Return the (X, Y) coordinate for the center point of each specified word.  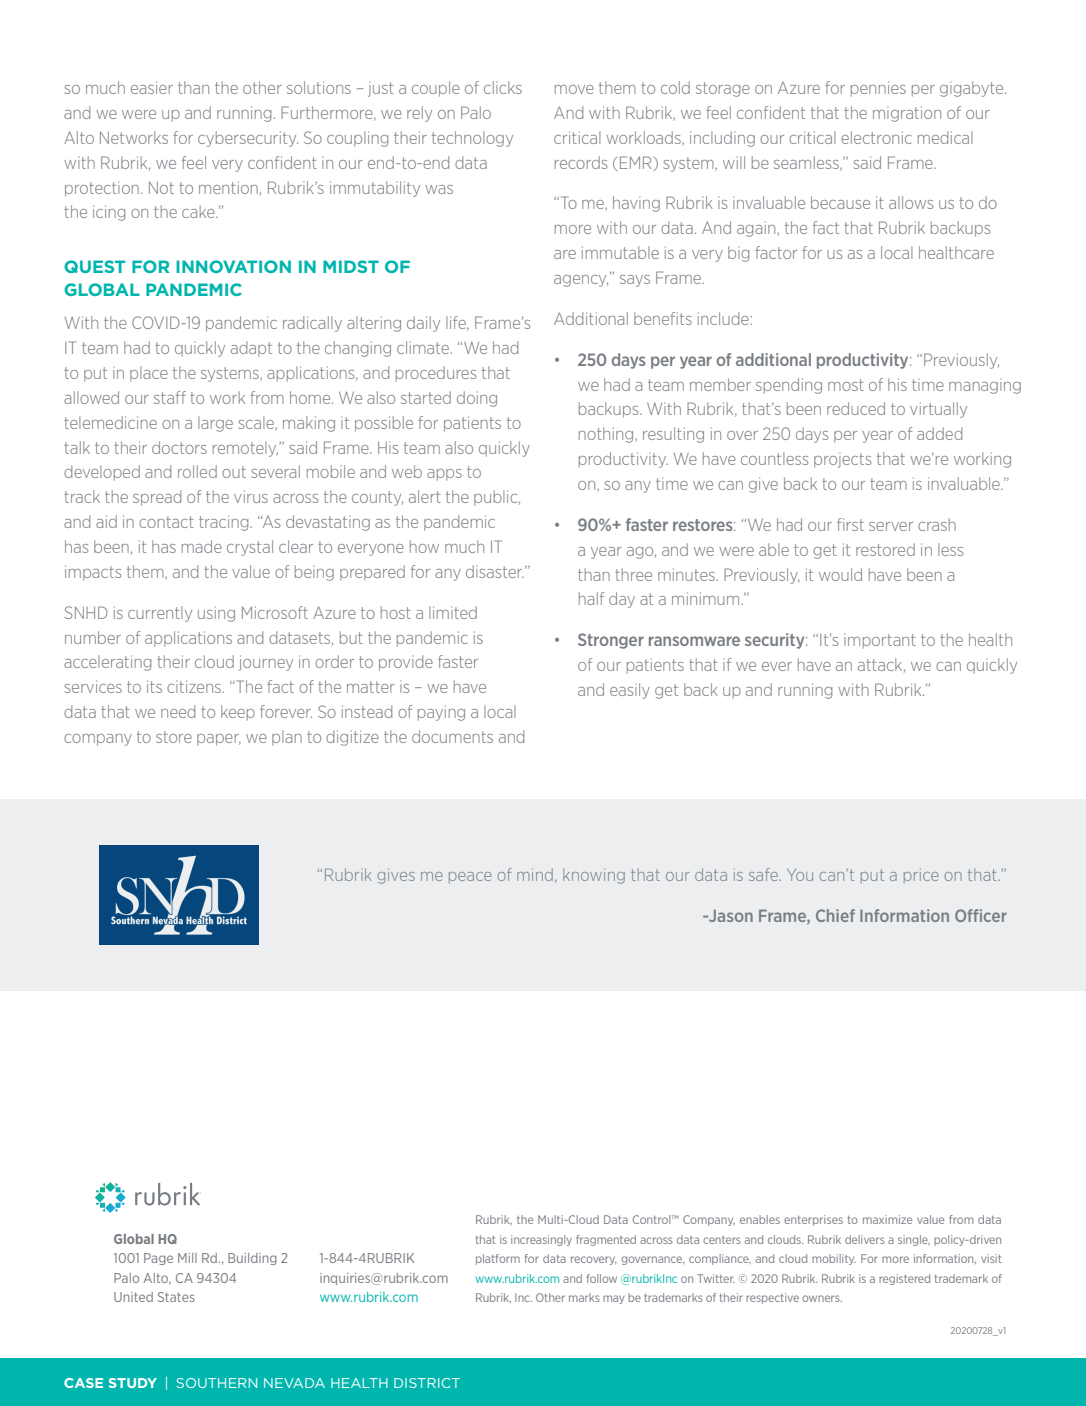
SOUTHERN (216, 1383)
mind (535, 874)
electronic (876, 137)
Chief (835, 915)
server (891, 526)
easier (152, 87)
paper (219, 740)
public (497, 498)
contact (166, 522)
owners (822, 1298)
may (613, 1299)
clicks (503, 87)
